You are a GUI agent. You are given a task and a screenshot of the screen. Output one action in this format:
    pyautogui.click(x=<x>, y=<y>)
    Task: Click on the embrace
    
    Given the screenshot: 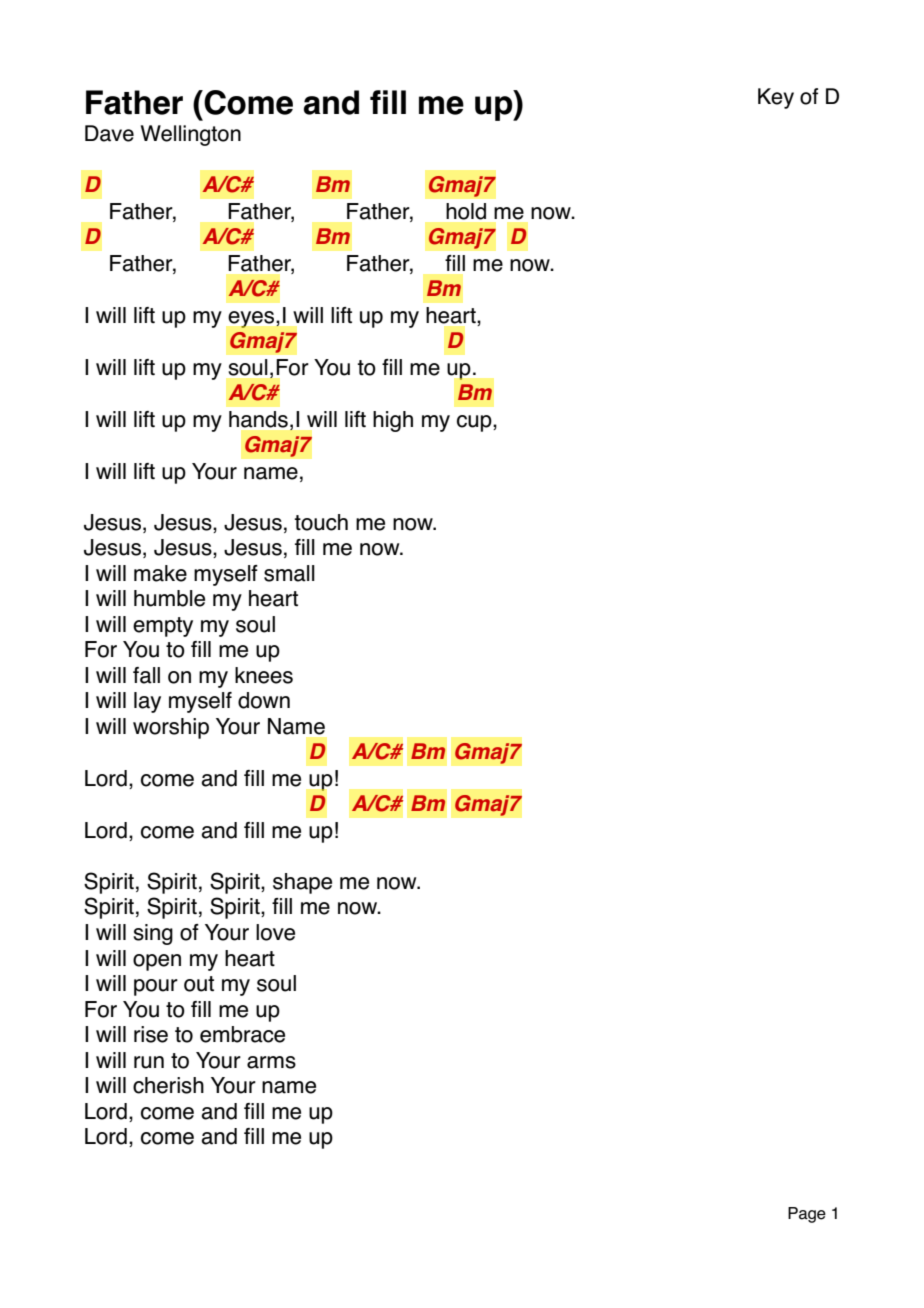 What is the action you would take?
    pyautogui.click(x=242, y=1034)
